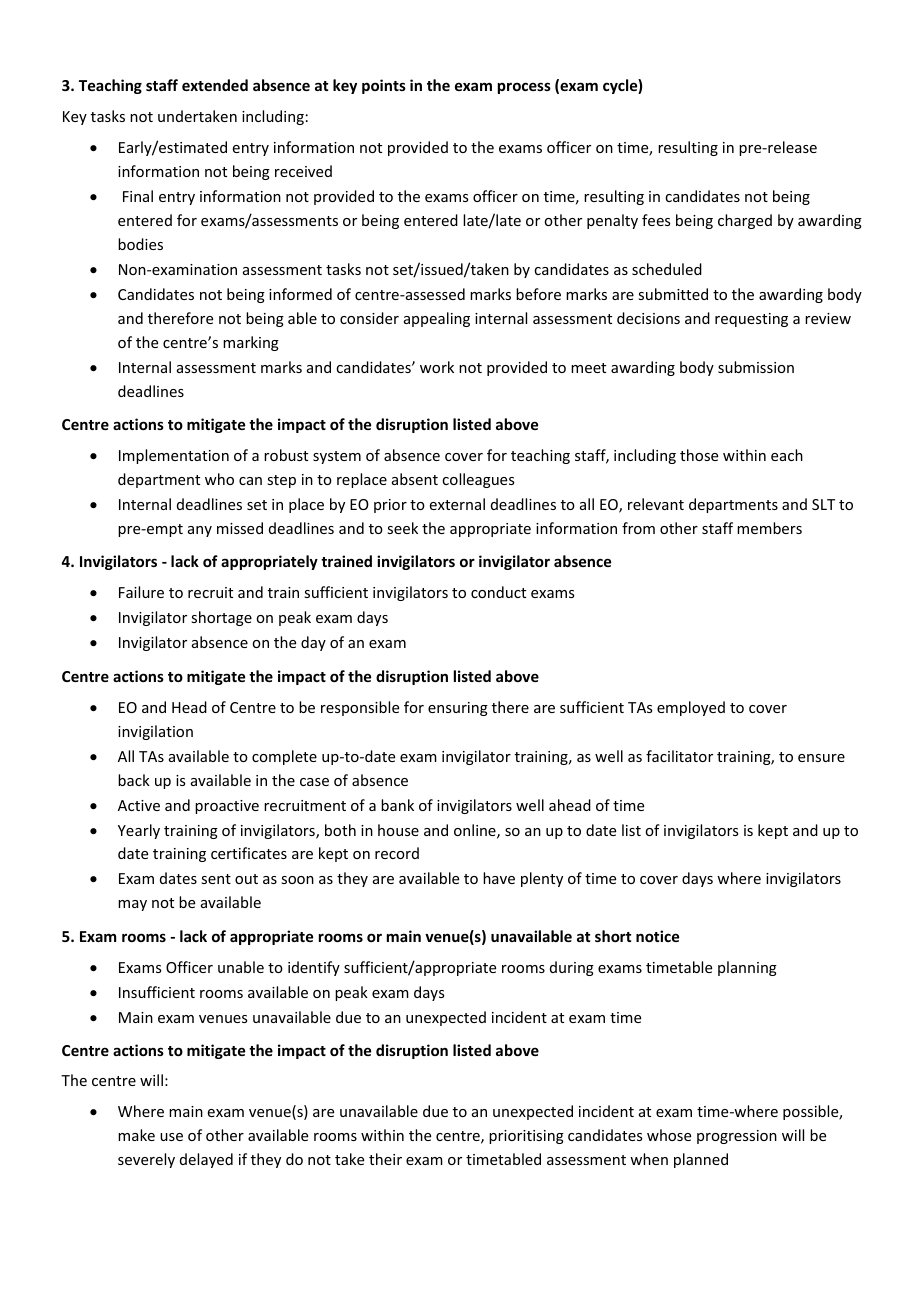 The width and height of the document is (924, 1309). Describe the element at coordinates (737, 1137) in the document. I see `progression` at that location.
